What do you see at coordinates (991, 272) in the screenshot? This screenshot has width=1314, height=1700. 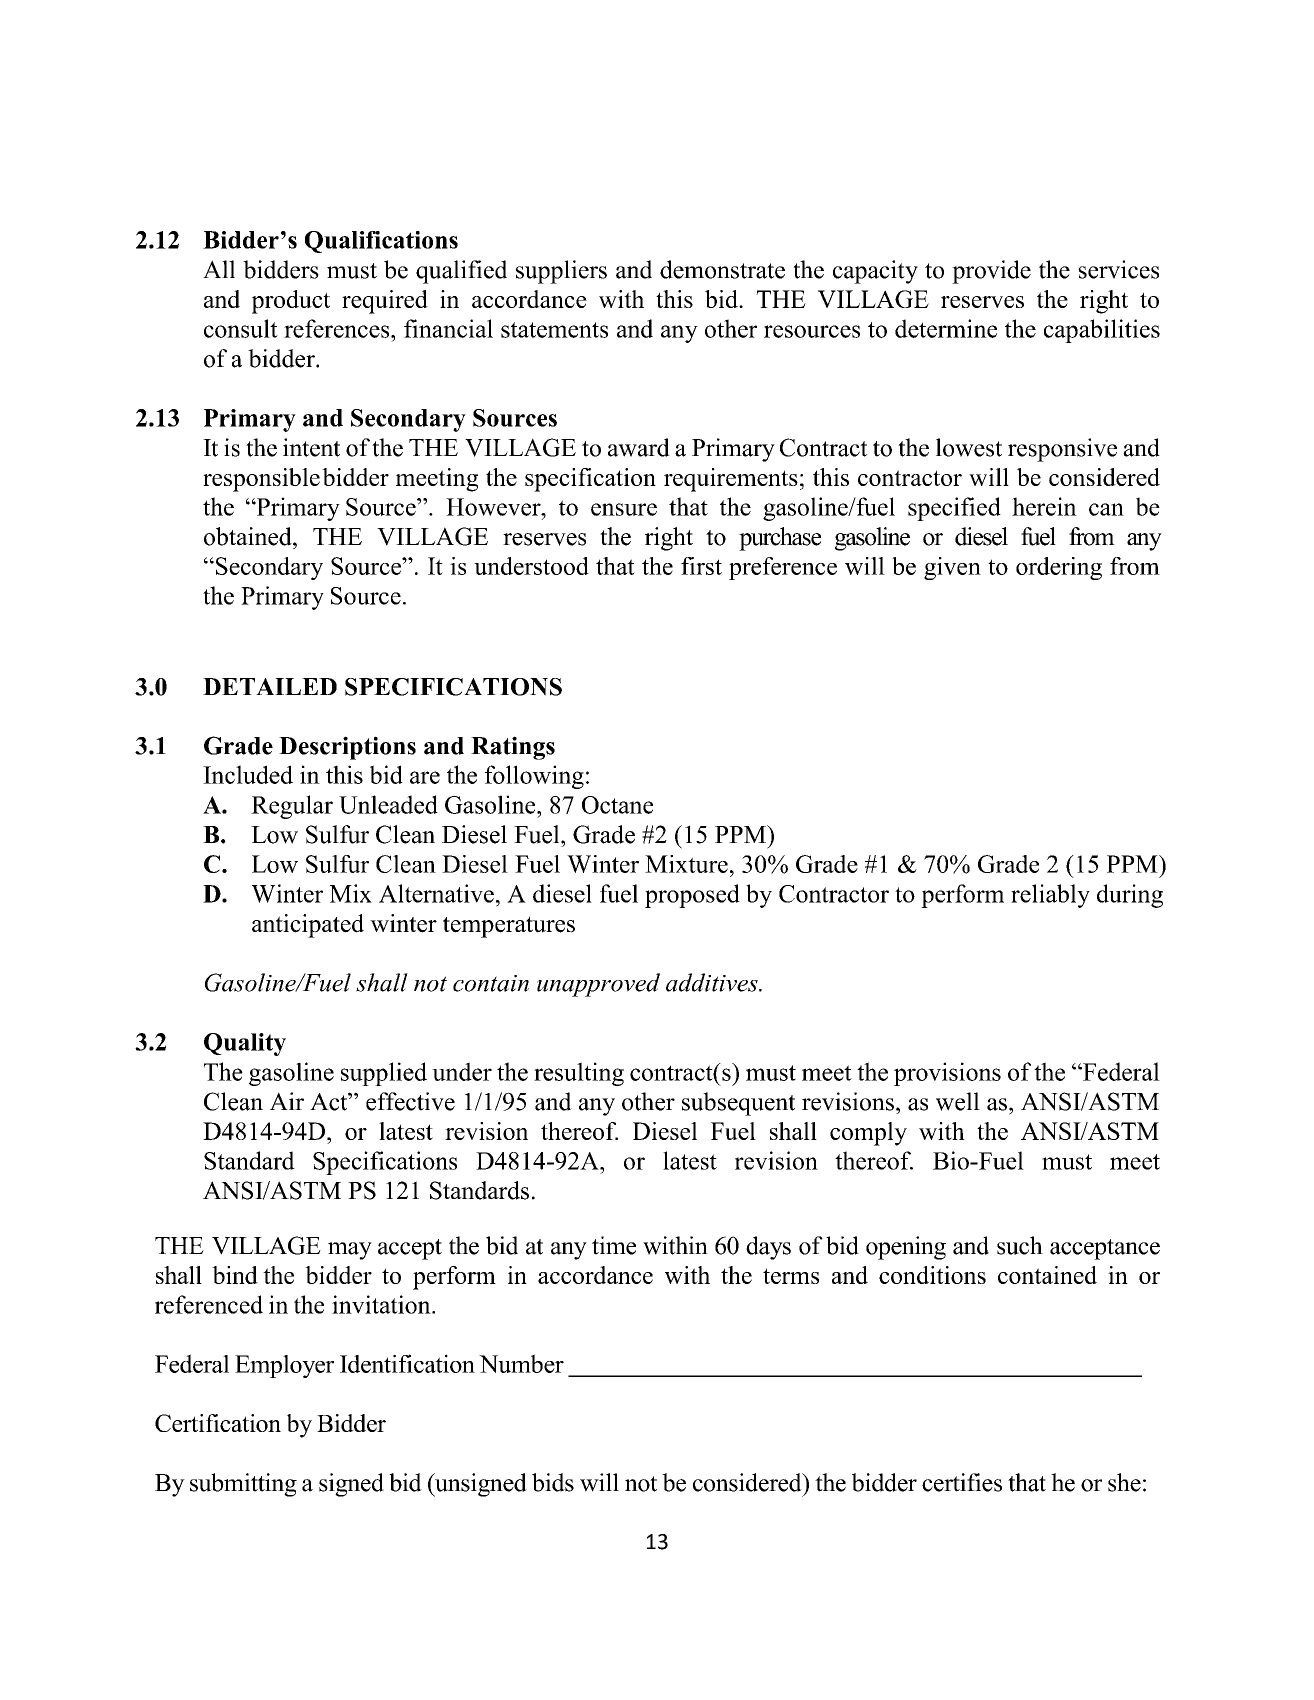 I see `provide` at bounding box center [991, 272].
